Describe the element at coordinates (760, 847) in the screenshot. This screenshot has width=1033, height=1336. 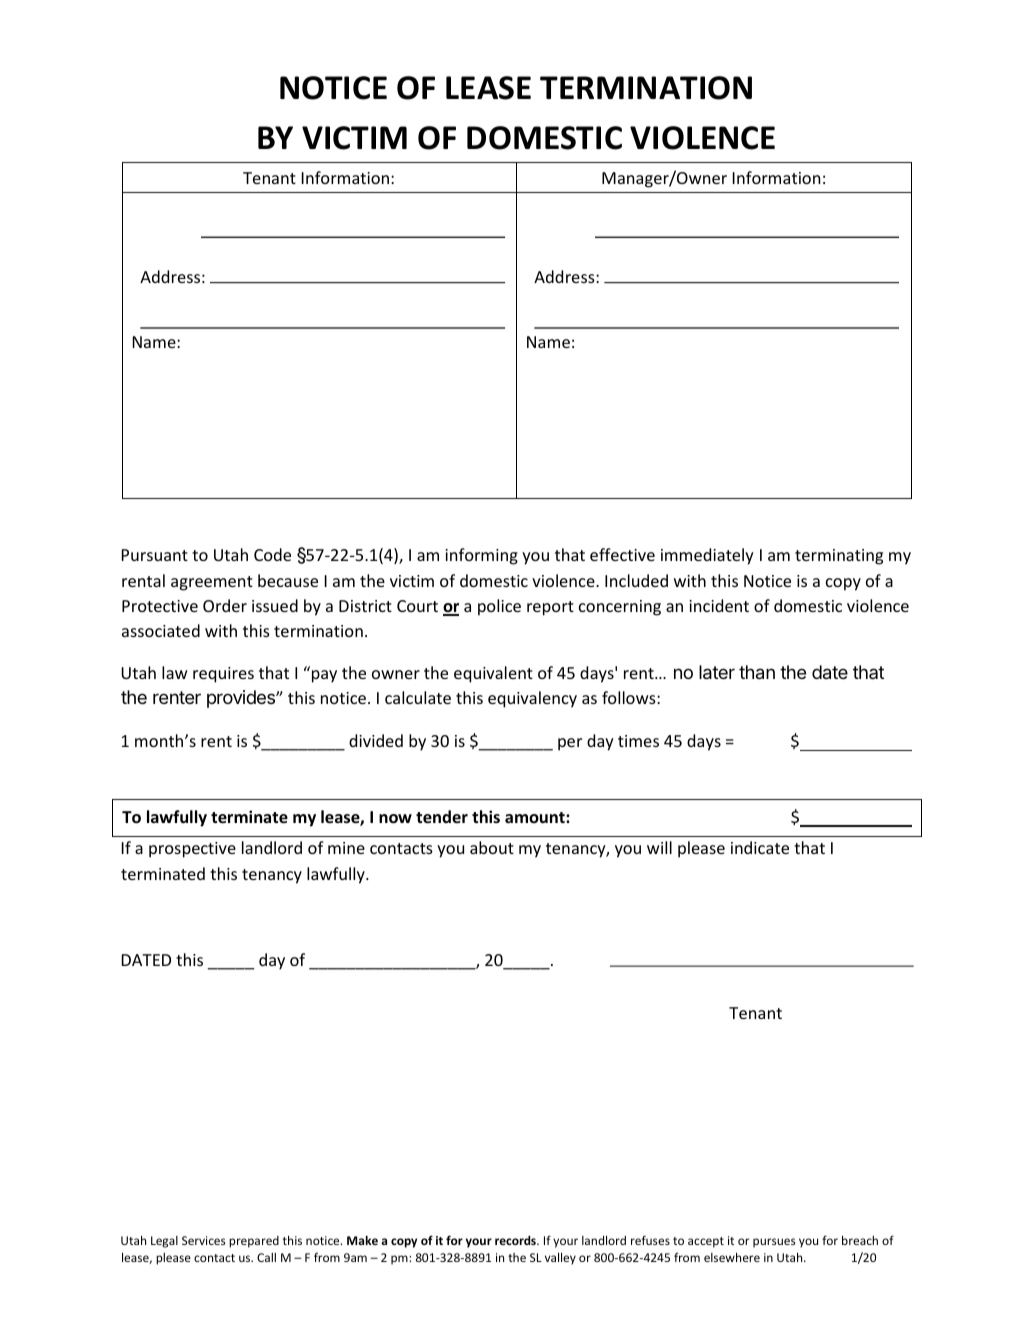
I see `indicate` at that location.
